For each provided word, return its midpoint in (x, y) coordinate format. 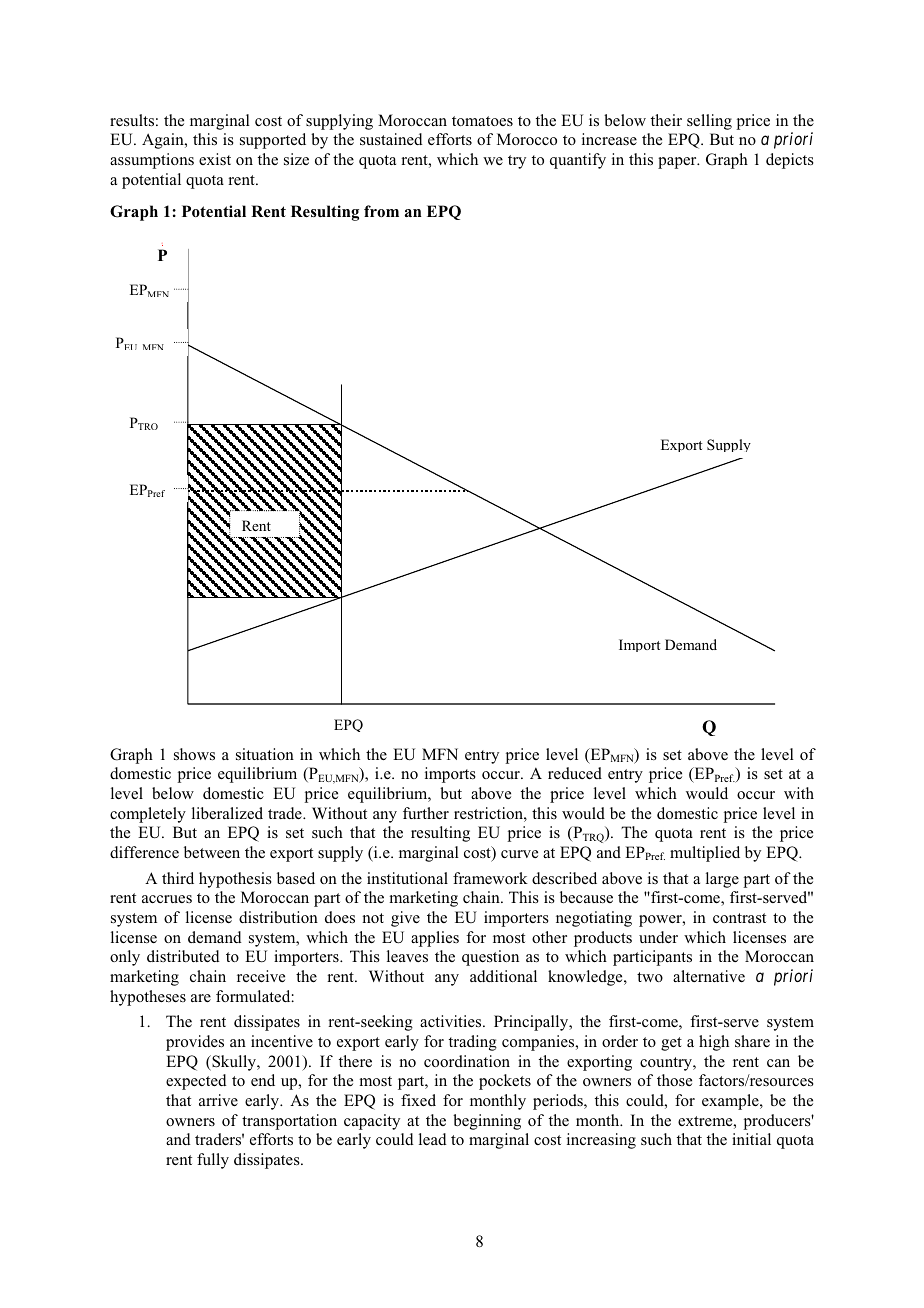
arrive (218, 1100)
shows (194, 754)
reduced (575, 773)
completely (148, 815)
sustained (391, 139)
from (381, 211)
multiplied (705, 854)
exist (215, 159)
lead (433, 1139)
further (426, 813)
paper (678, 163)
